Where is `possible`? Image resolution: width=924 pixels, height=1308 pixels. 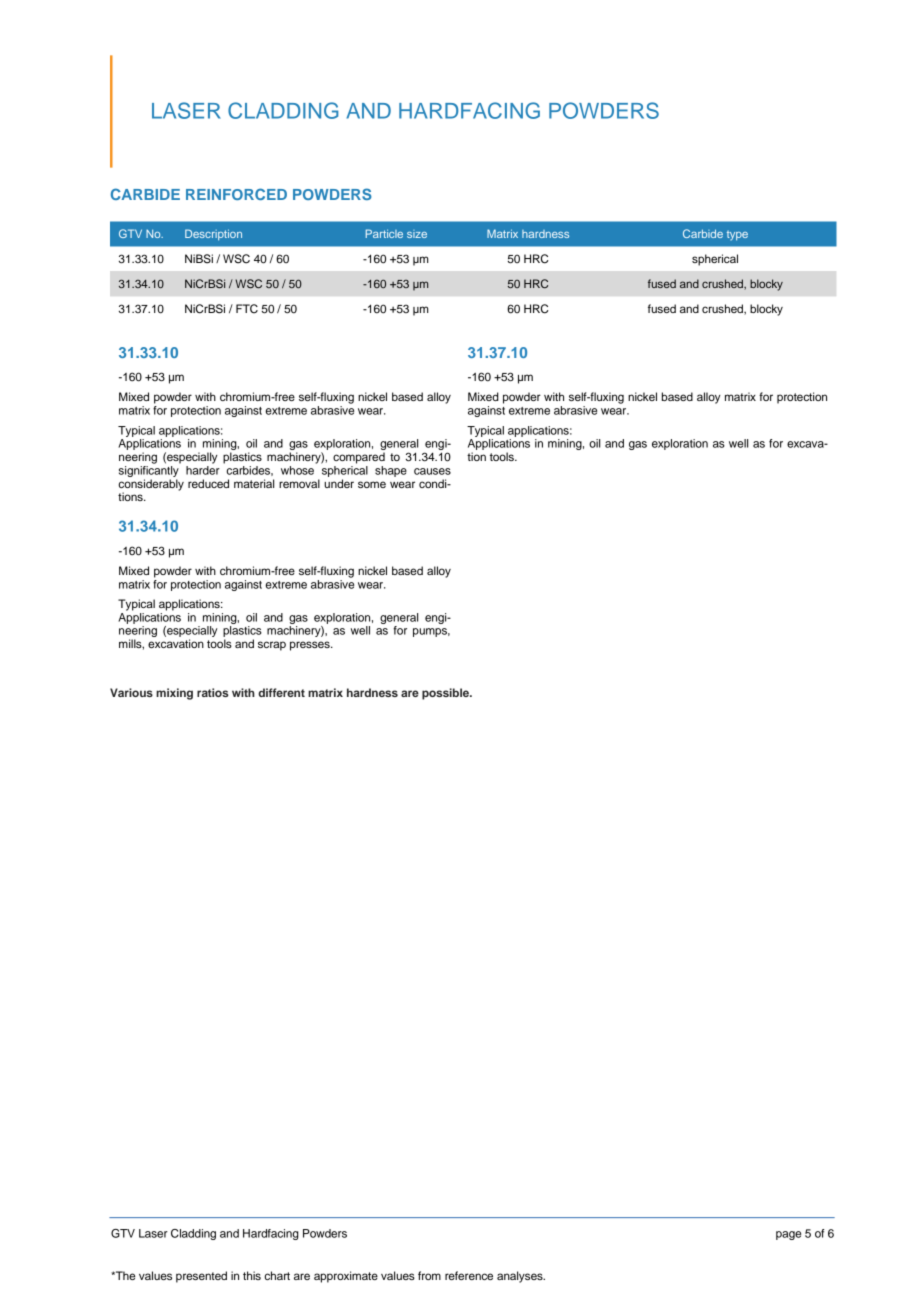 possible is located at coordinates (446, 694).
